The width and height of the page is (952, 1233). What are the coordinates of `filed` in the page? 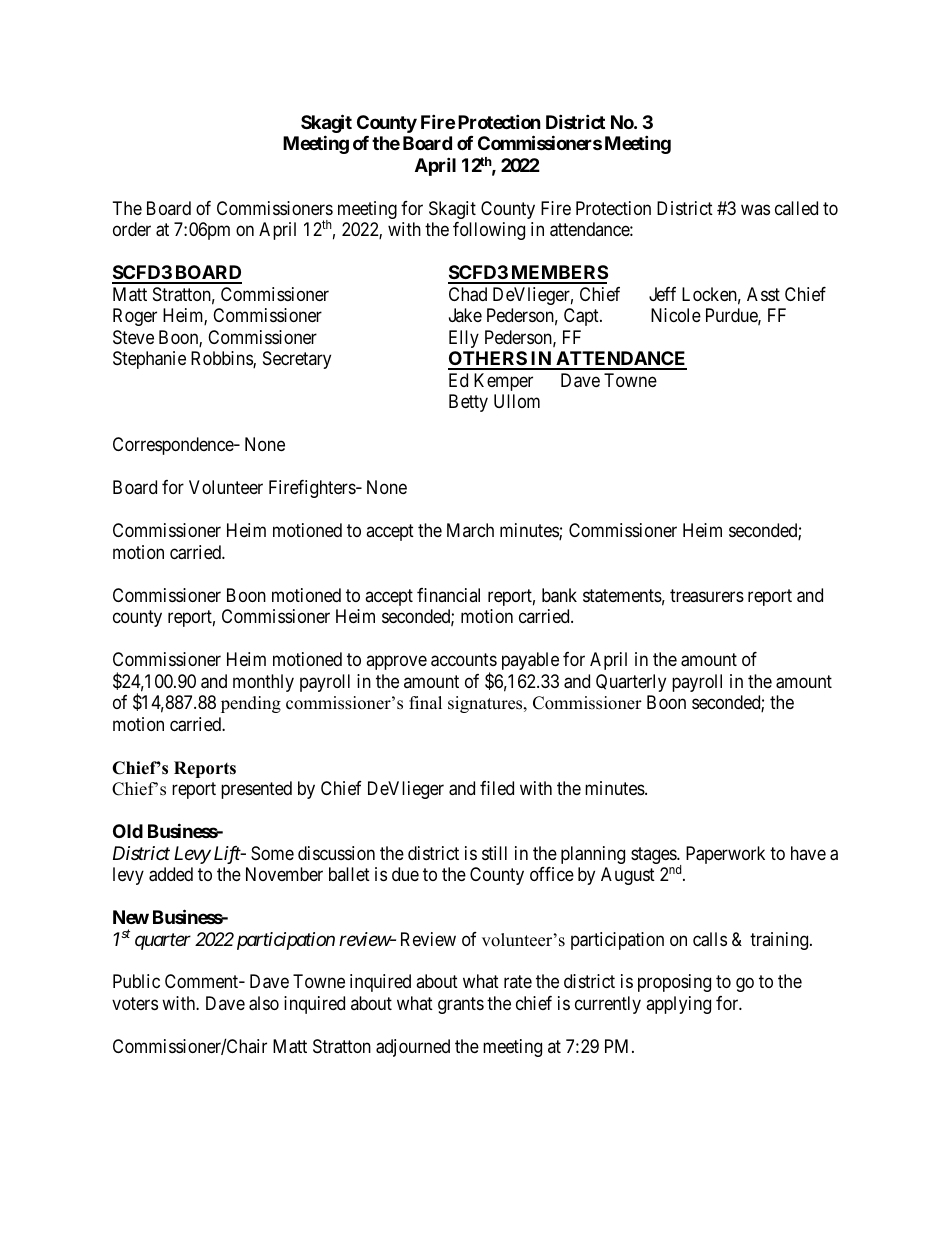 It's located at (497, 788).
